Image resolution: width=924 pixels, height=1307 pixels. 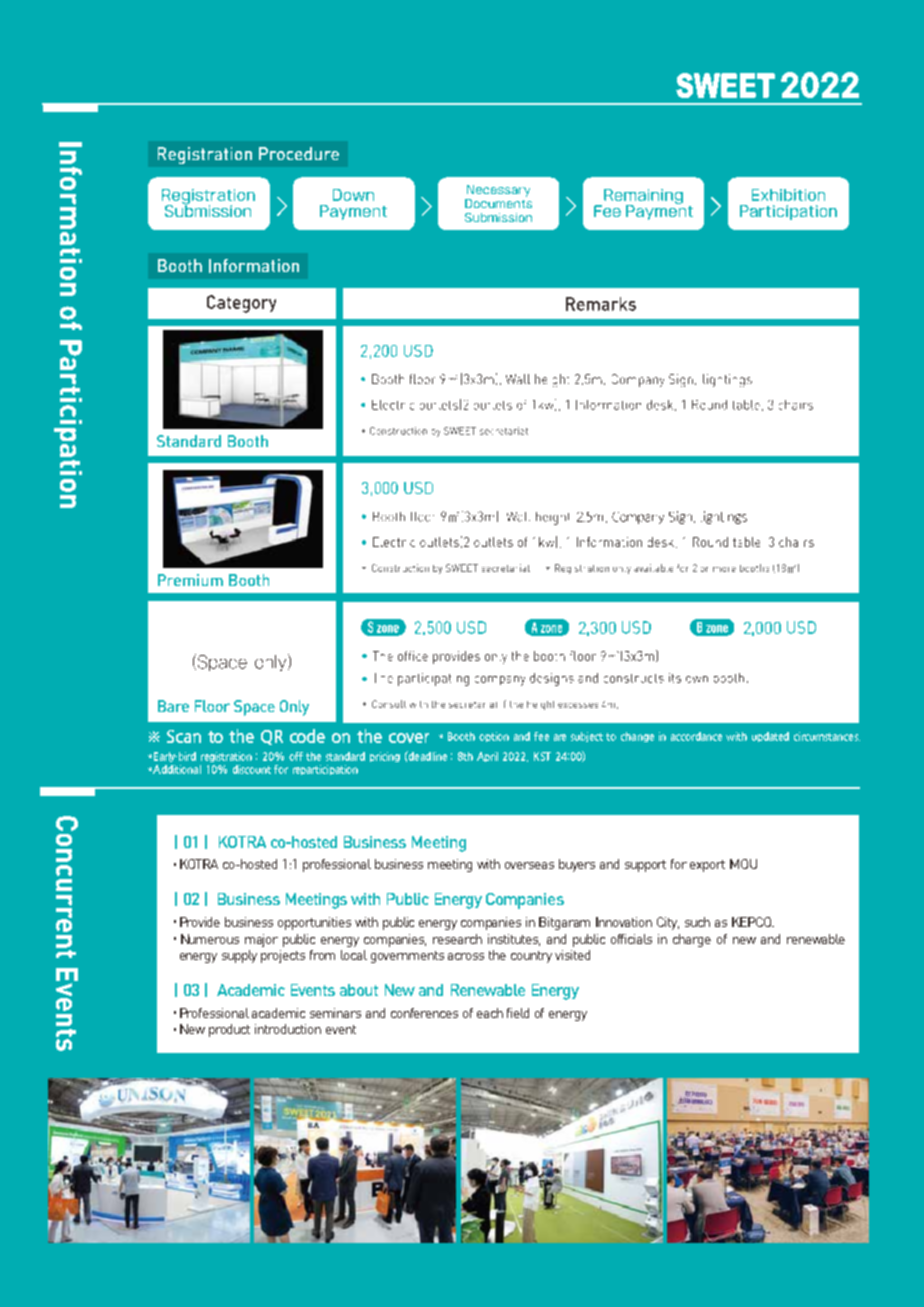 I want to click on option, so click(x=494, y=737).
